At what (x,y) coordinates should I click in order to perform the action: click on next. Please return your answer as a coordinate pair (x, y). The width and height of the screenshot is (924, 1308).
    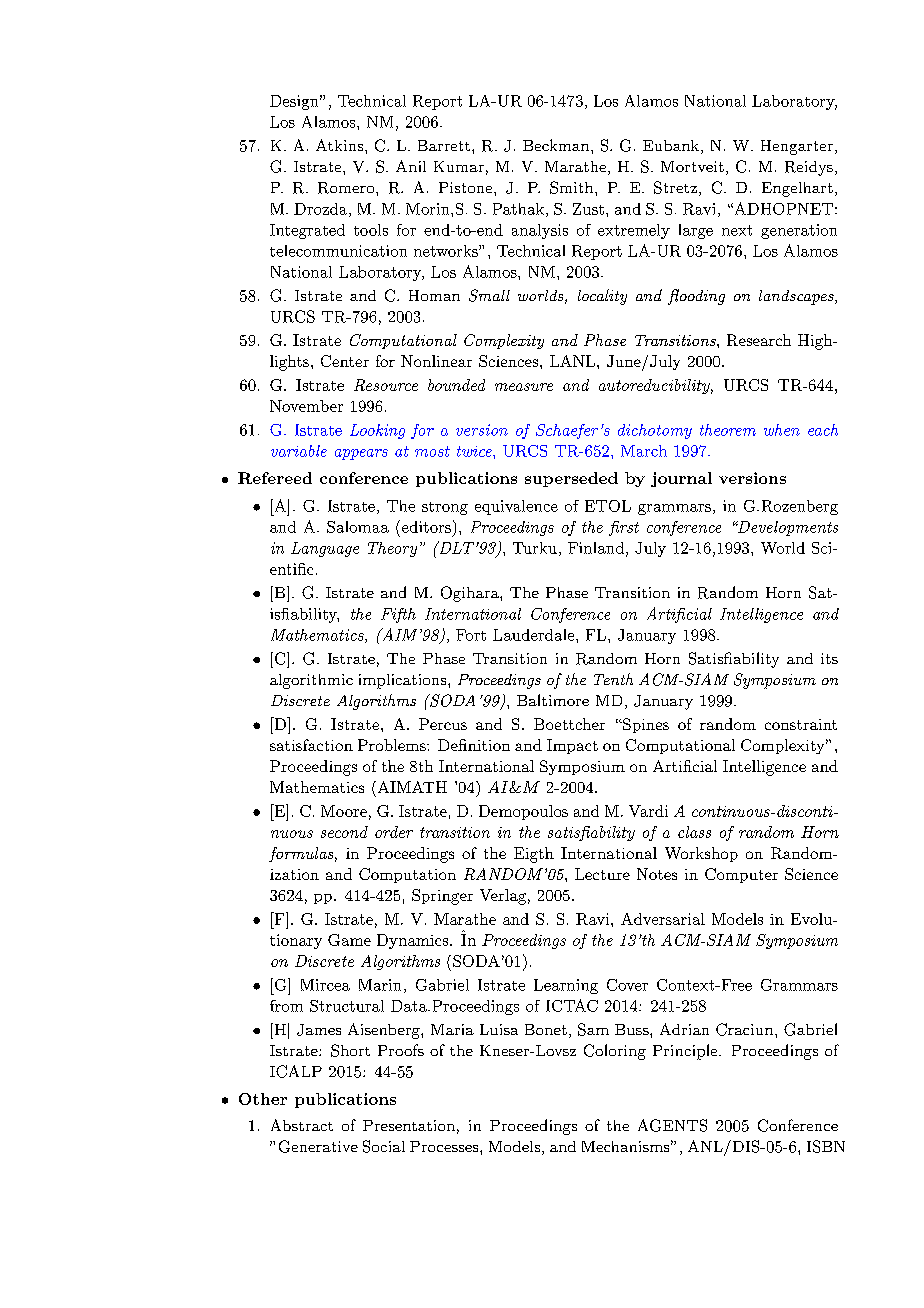
    Looking at the image, I should click on (737, 230).
